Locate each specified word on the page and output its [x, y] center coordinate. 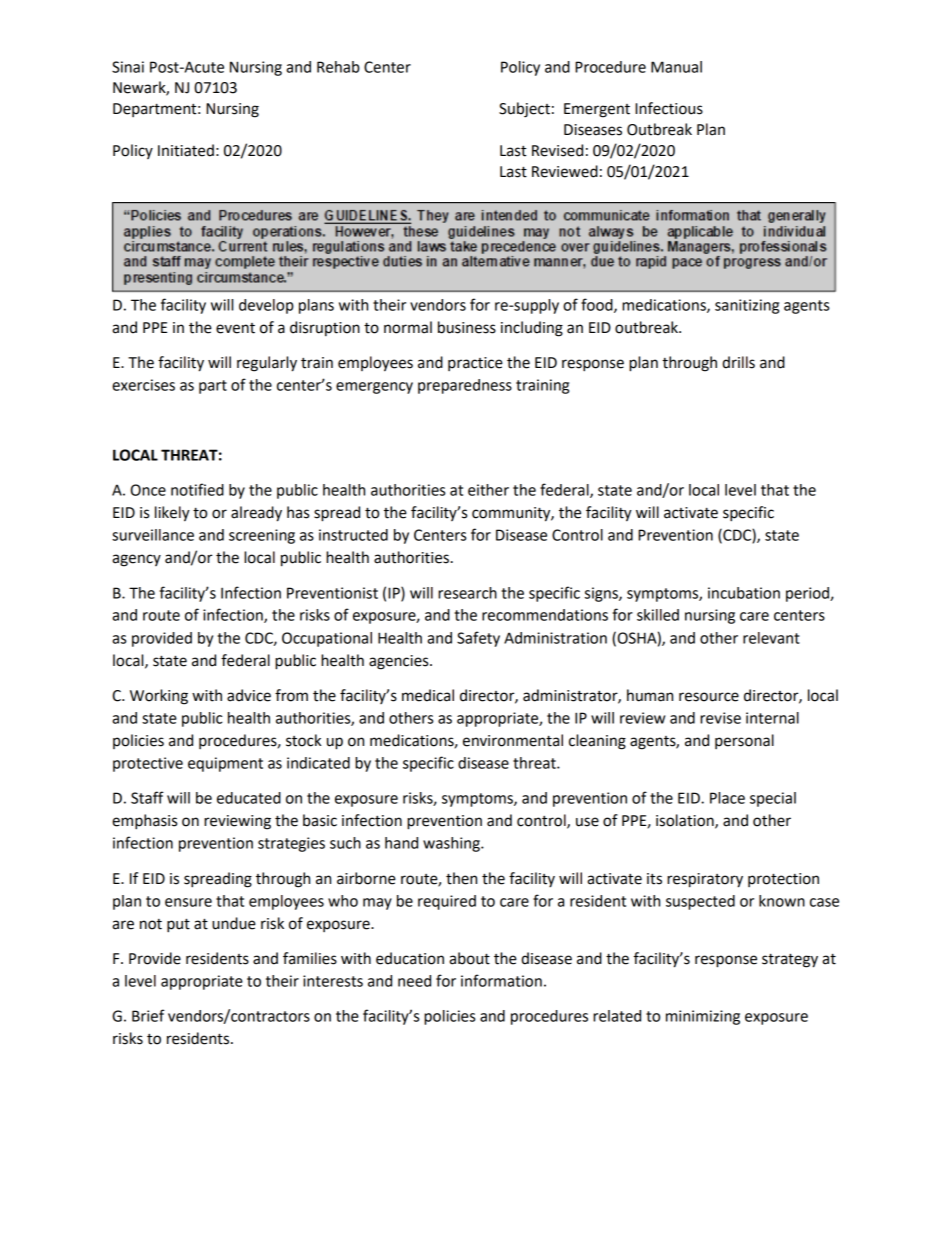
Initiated [186, 150]
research [467, 593]
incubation [744, 593]
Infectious [669, 108]
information [501, 980]
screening [262, 536]
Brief [148, 1015]
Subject [524, 110]
